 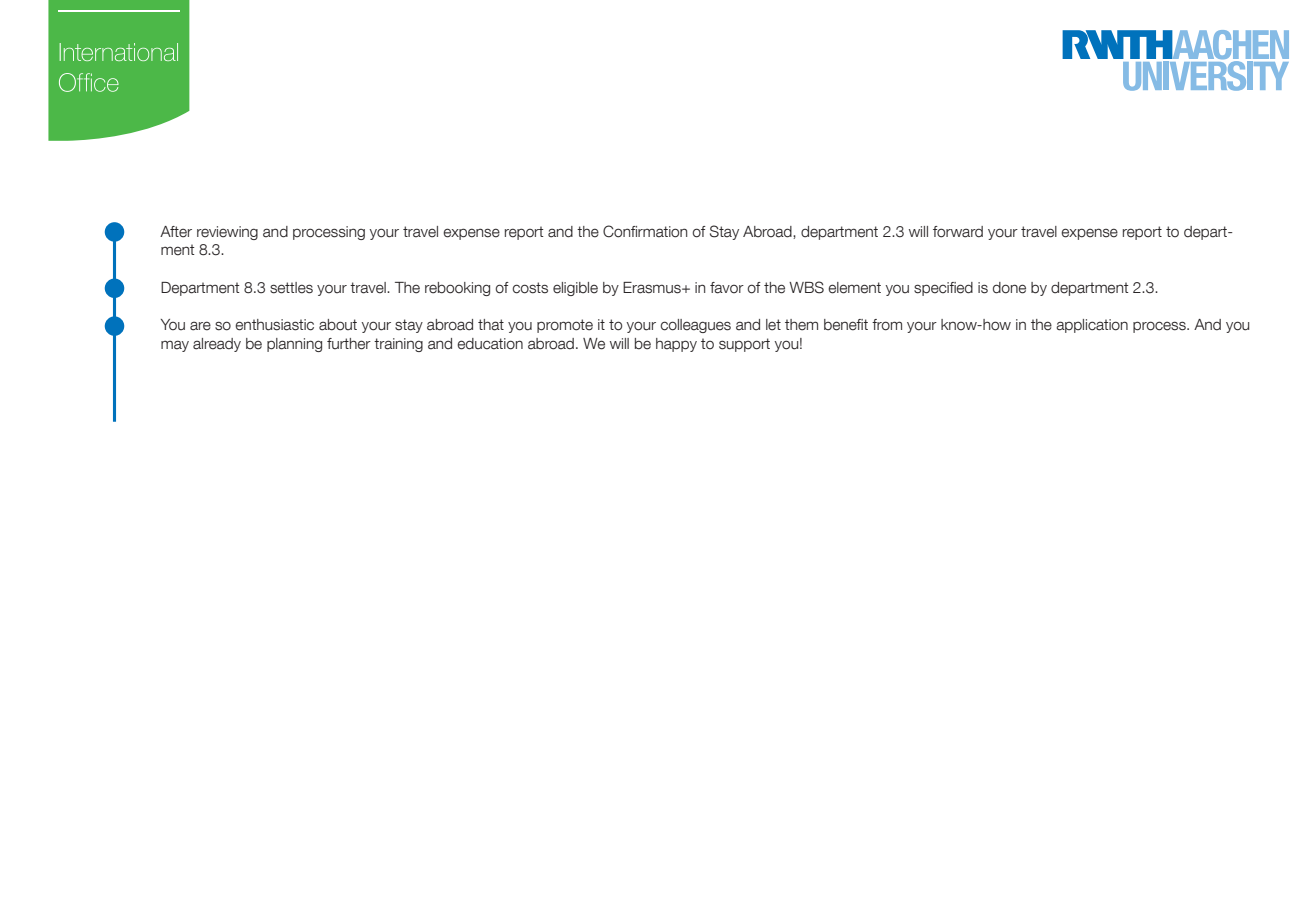 What do you see at coordinates (744, 345) in the document?
I see `support` at bounding box center [744, 345].
